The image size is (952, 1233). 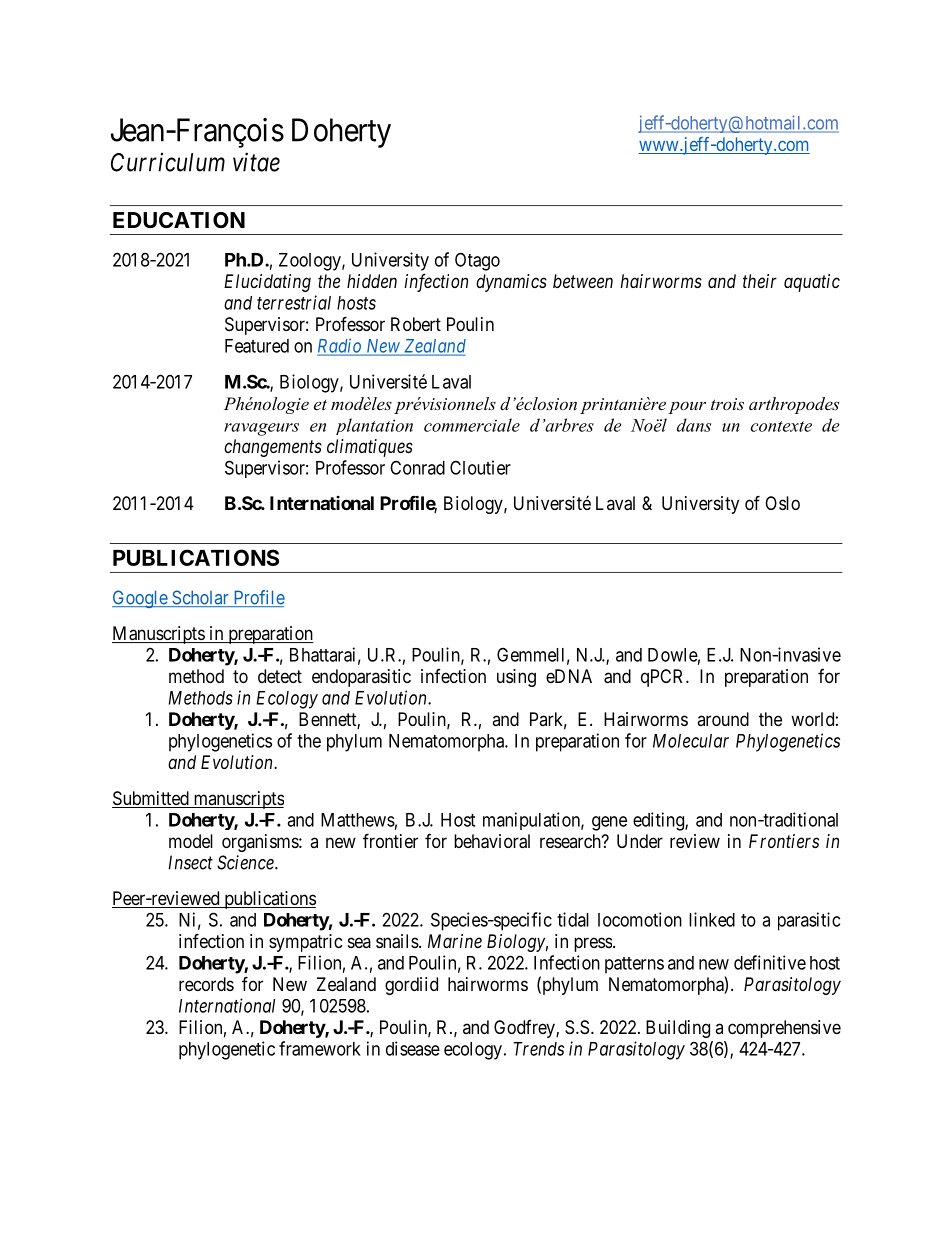 What do you see at coordinates (206, 984) in the page?
I see `records` at bounding box center [206, 984].
